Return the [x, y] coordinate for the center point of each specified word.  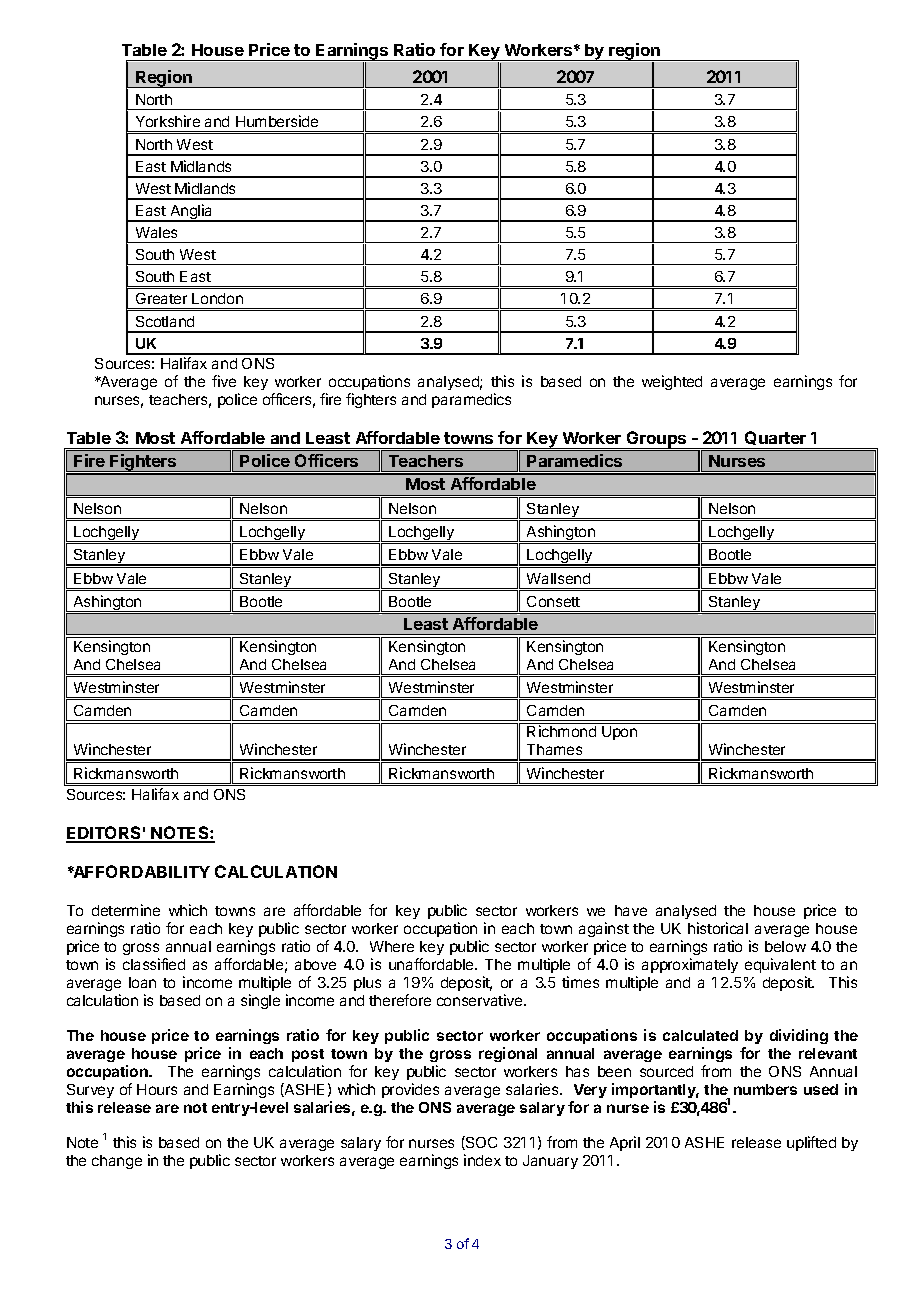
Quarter [775, 438]
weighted [672, 382]
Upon [619, 733]
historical [718, 928]
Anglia [192, 213]
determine [126, 910]
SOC [480, 1143]
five [224, 381]
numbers [765, 1089]
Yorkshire [168, 121]
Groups [656, 440]
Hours [157, 1089]
